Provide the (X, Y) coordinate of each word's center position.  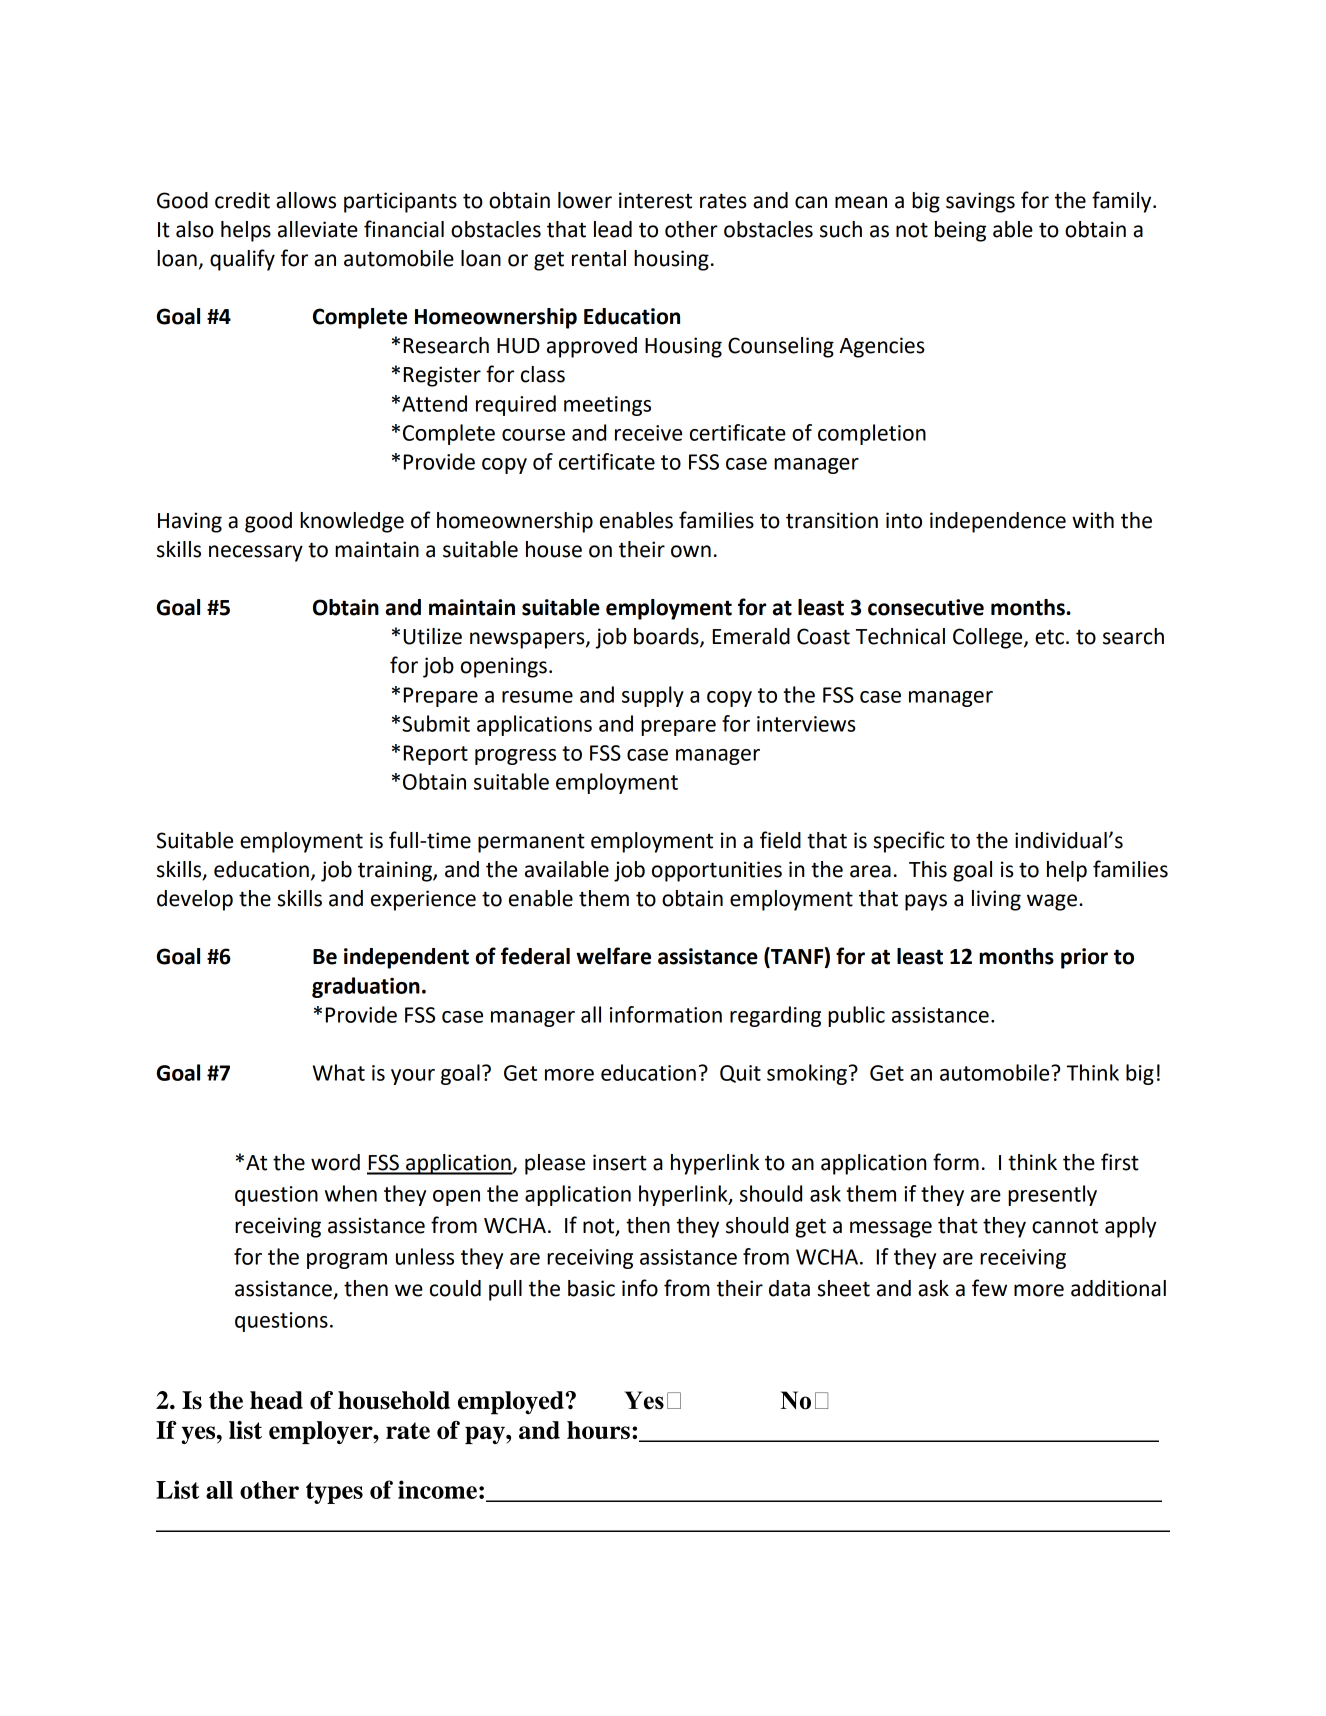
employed (512, 1403)
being (960, 231)
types (334, 1493)
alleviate (318, 229)
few (989, 1288)
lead (613, 229)
